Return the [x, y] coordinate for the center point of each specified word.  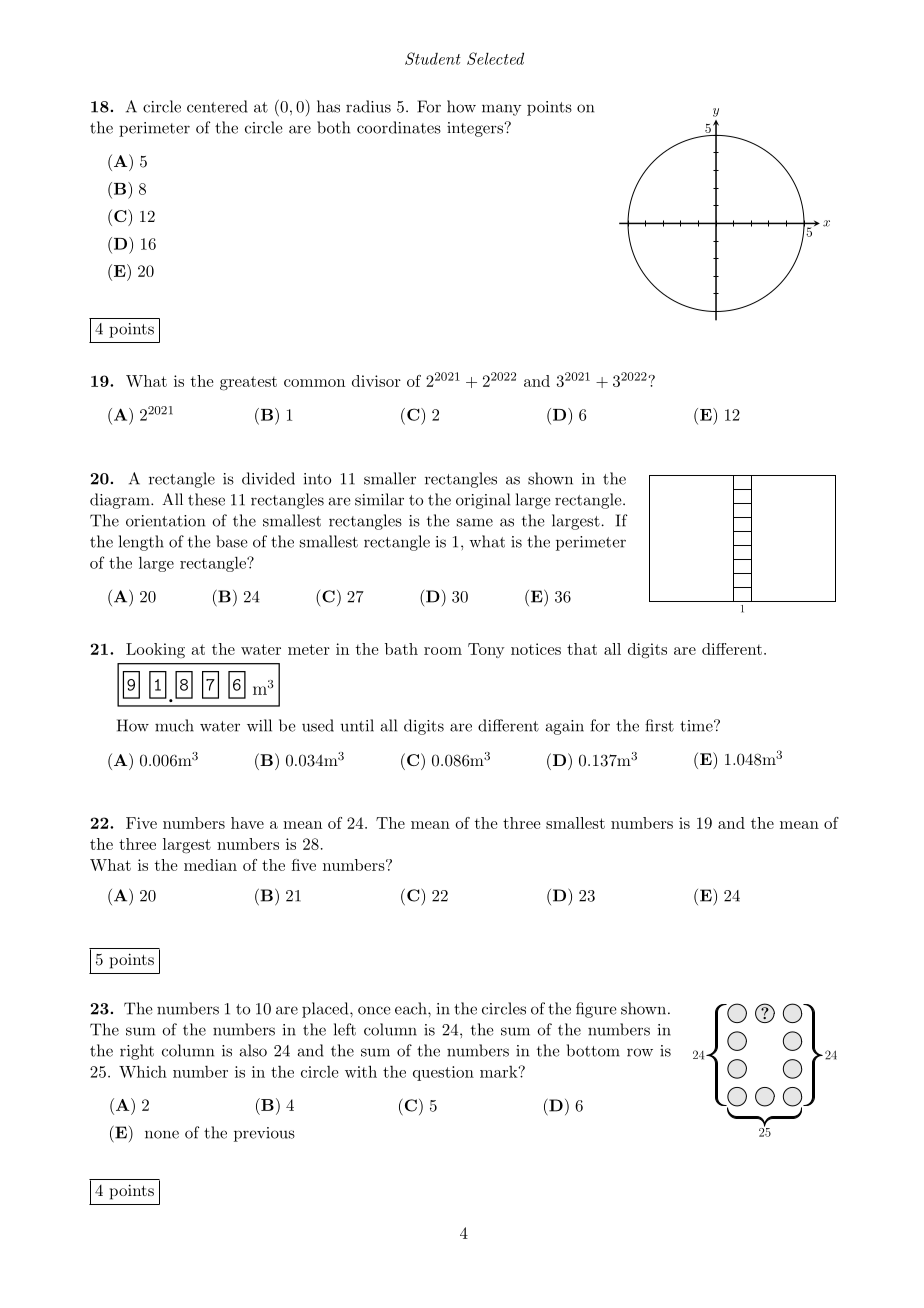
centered [217, 106]
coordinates [399, 127]
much [174, 725]
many [501, 110]
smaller [390, 478]
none [162, 1134]
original [483, 501]
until [357, 725]
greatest [248, 383]
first [659, 725]
